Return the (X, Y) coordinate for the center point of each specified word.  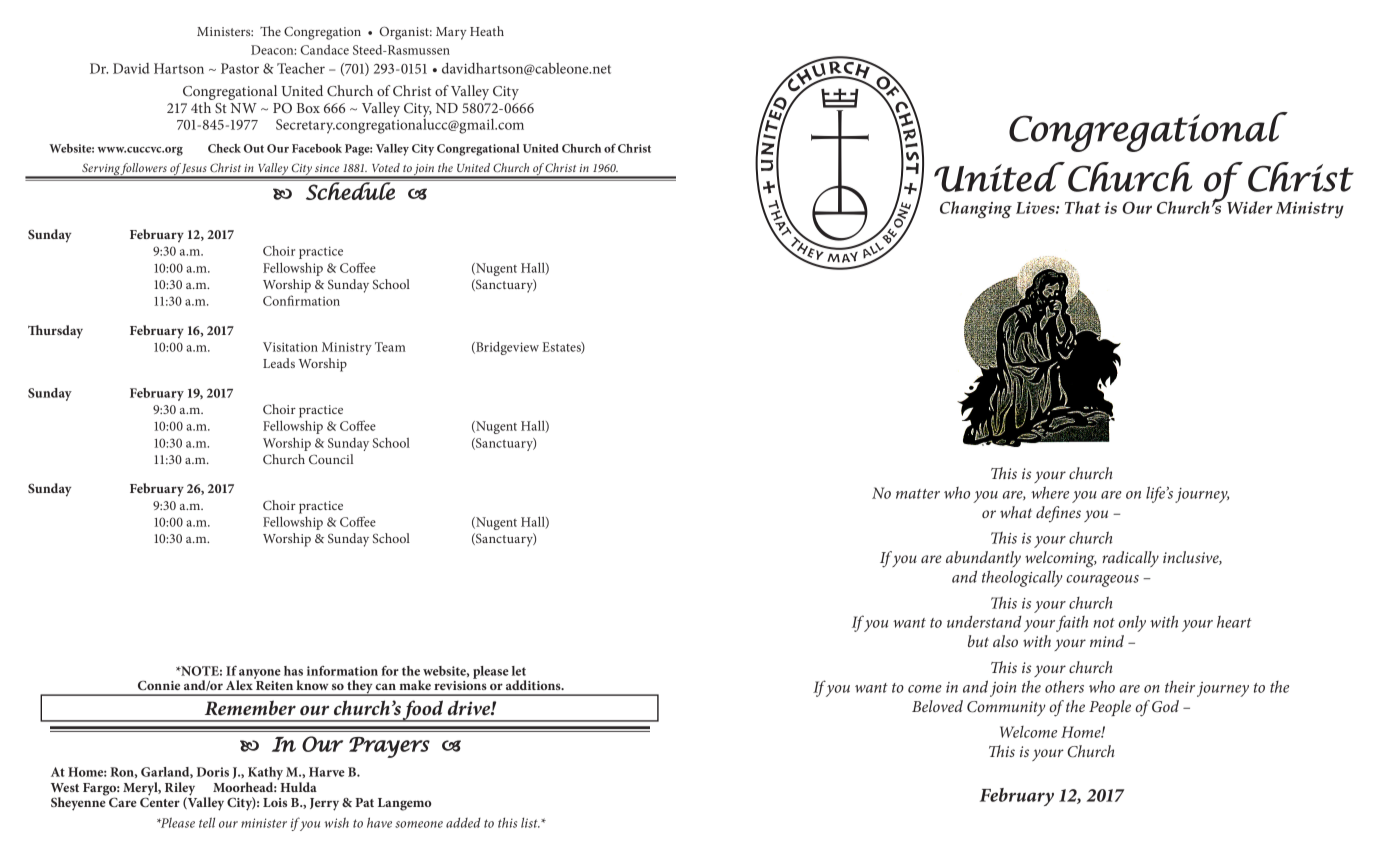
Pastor (240, 68)
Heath (487, 31)
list (530, 822)
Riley (180, 790)
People (1110, 708)
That (1083, 207)
